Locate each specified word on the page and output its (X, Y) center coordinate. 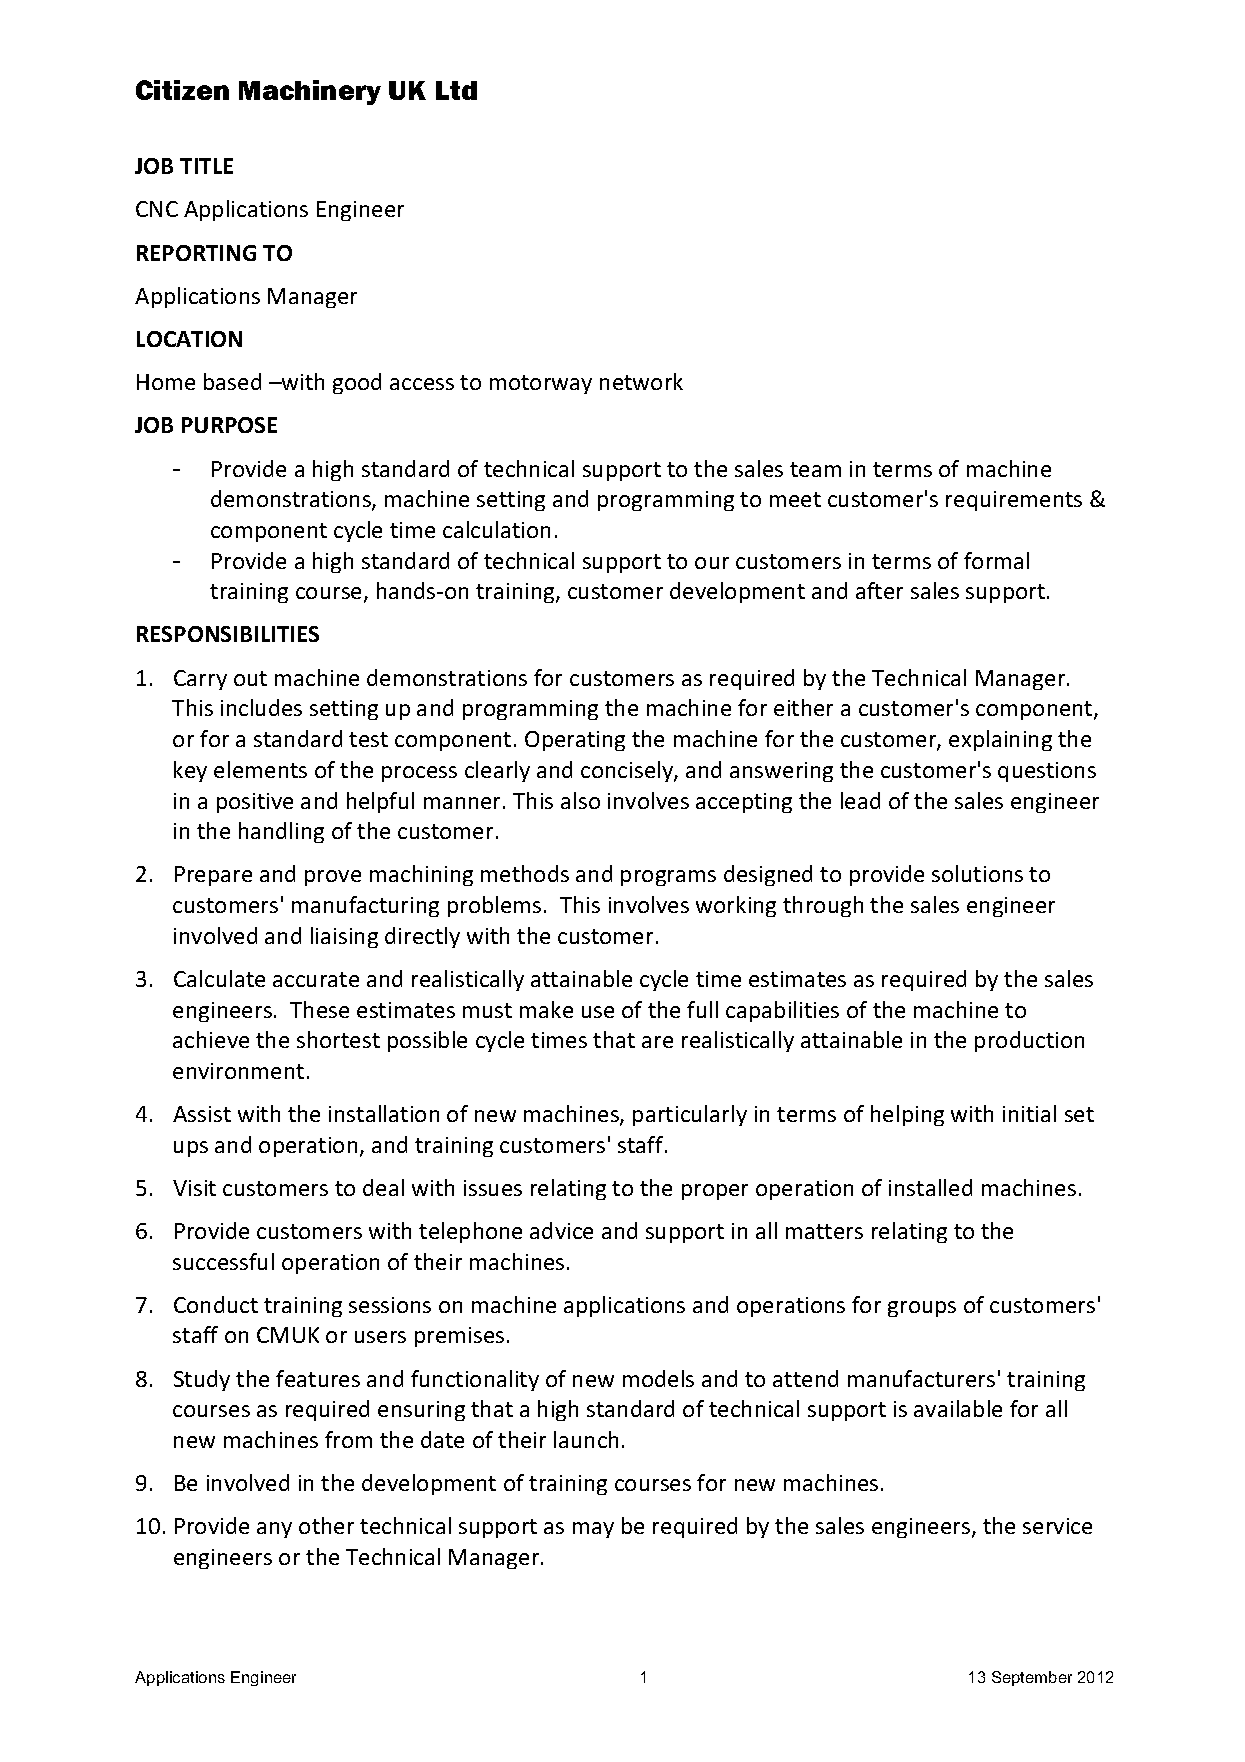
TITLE (206, 166)
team (815, 469)
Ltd (456, 90)
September (1032, 1678)
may (593, 1530)
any (274, 1530)
